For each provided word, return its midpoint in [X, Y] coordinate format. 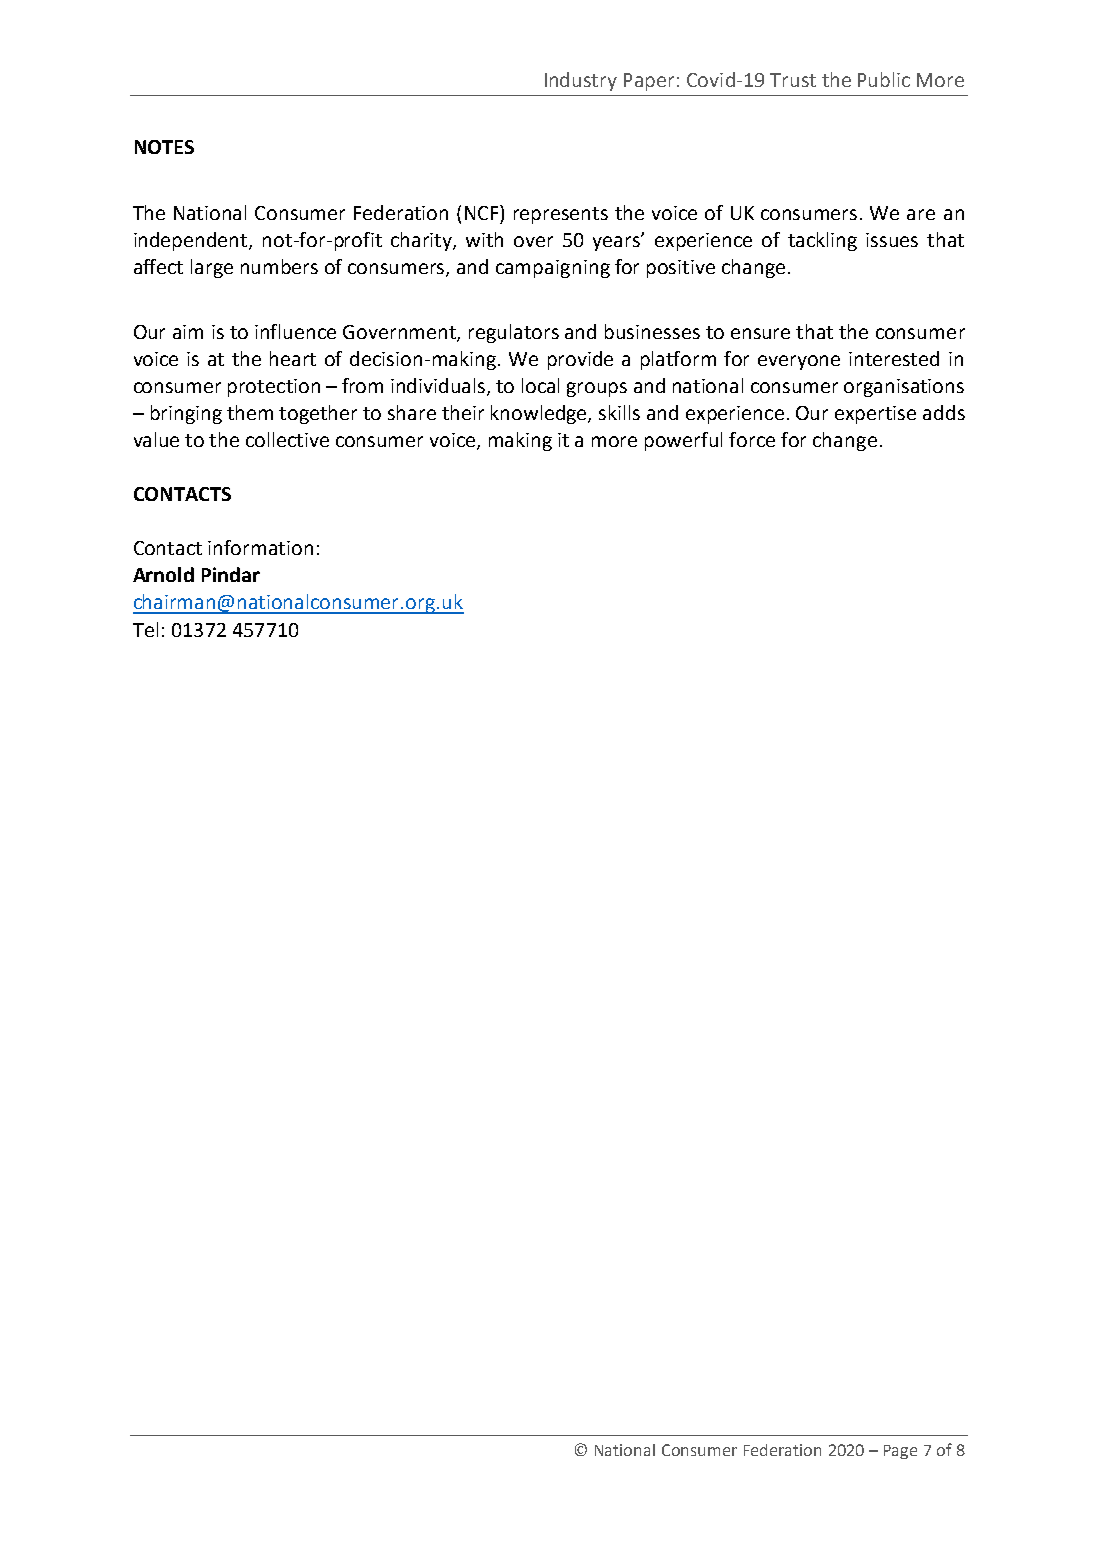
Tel [145, 629]
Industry [581, 81]
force [752, 439]
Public [884, 79]
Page [900, 1452]
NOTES [164, 147]
